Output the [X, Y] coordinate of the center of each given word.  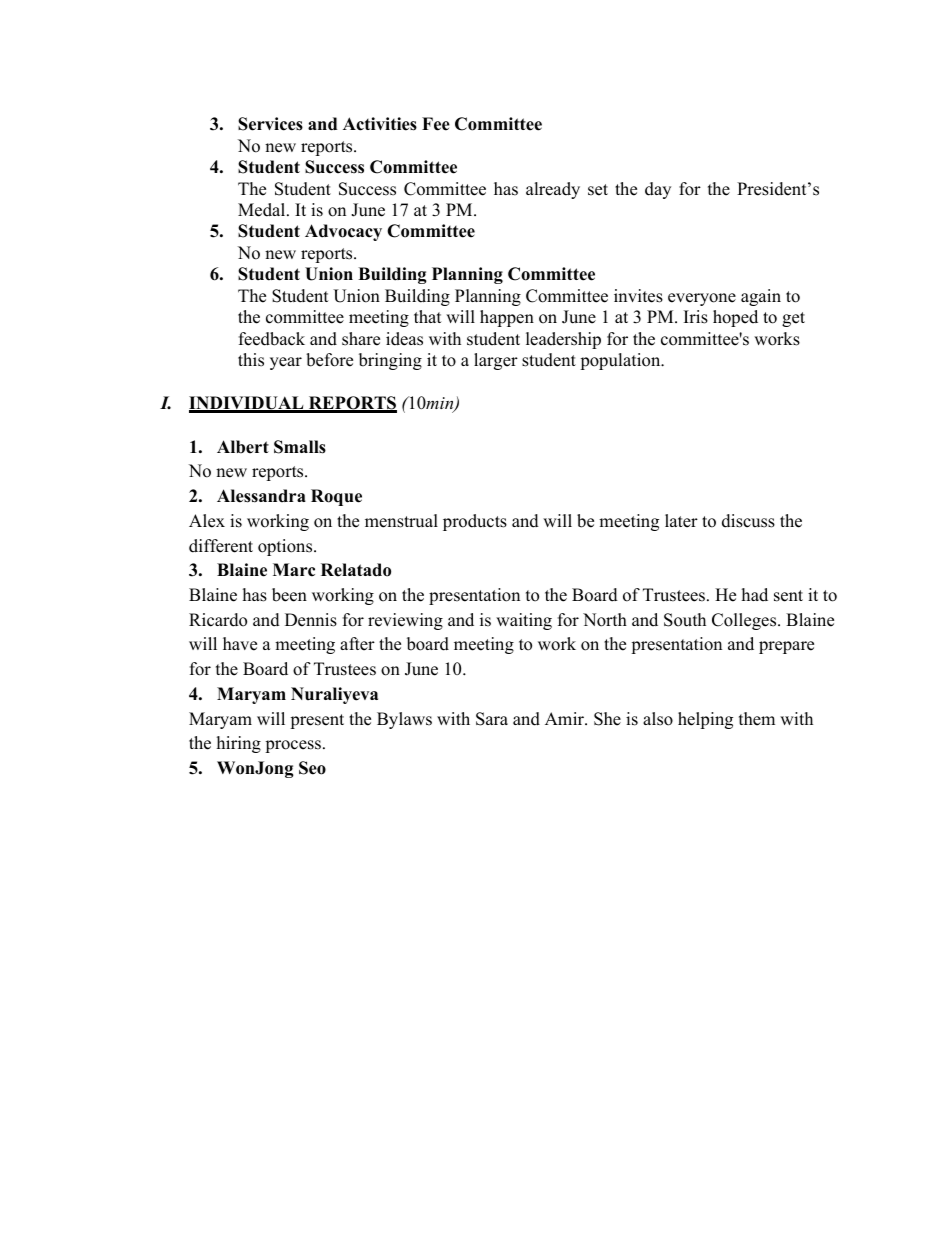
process [293, 746]
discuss [748, 521]
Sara [492, 719]
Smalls [300, 447]
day [658, 190]
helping [705, 720]
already [553, 190]
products [475, 522]
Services [270, 124]
